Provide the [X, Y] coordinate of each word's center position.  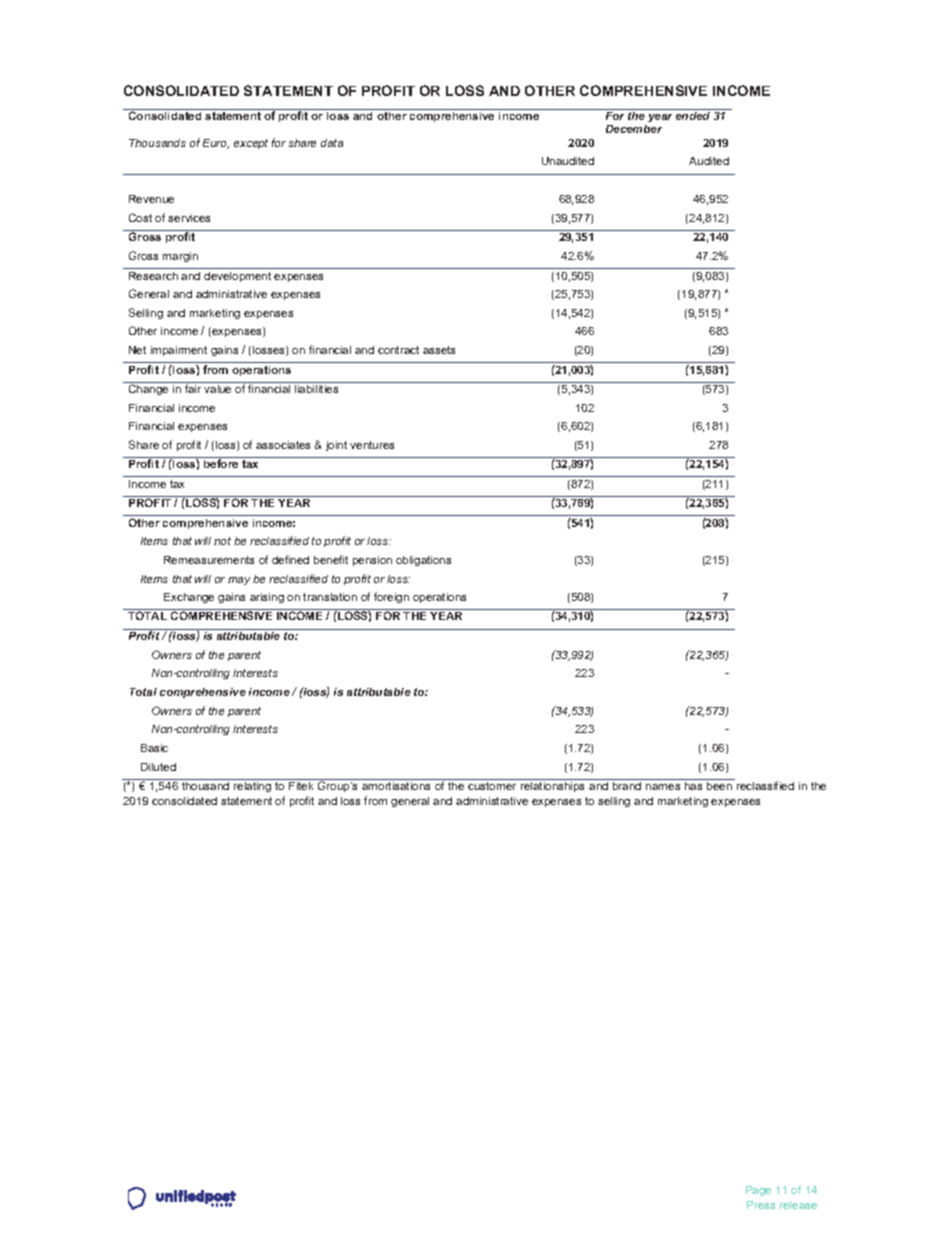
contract [398, 350]
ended [693, 114]
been [720, 784]
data [332, 143]
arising [267, 598]
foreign [391, 597]
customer [492, 786]
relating [253, 785]
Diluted [158, 767]
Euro [216, 144]
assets [439, 350]
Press [761, 1205]
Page [758, 1191]
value [217, 389]
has [694, 784]
